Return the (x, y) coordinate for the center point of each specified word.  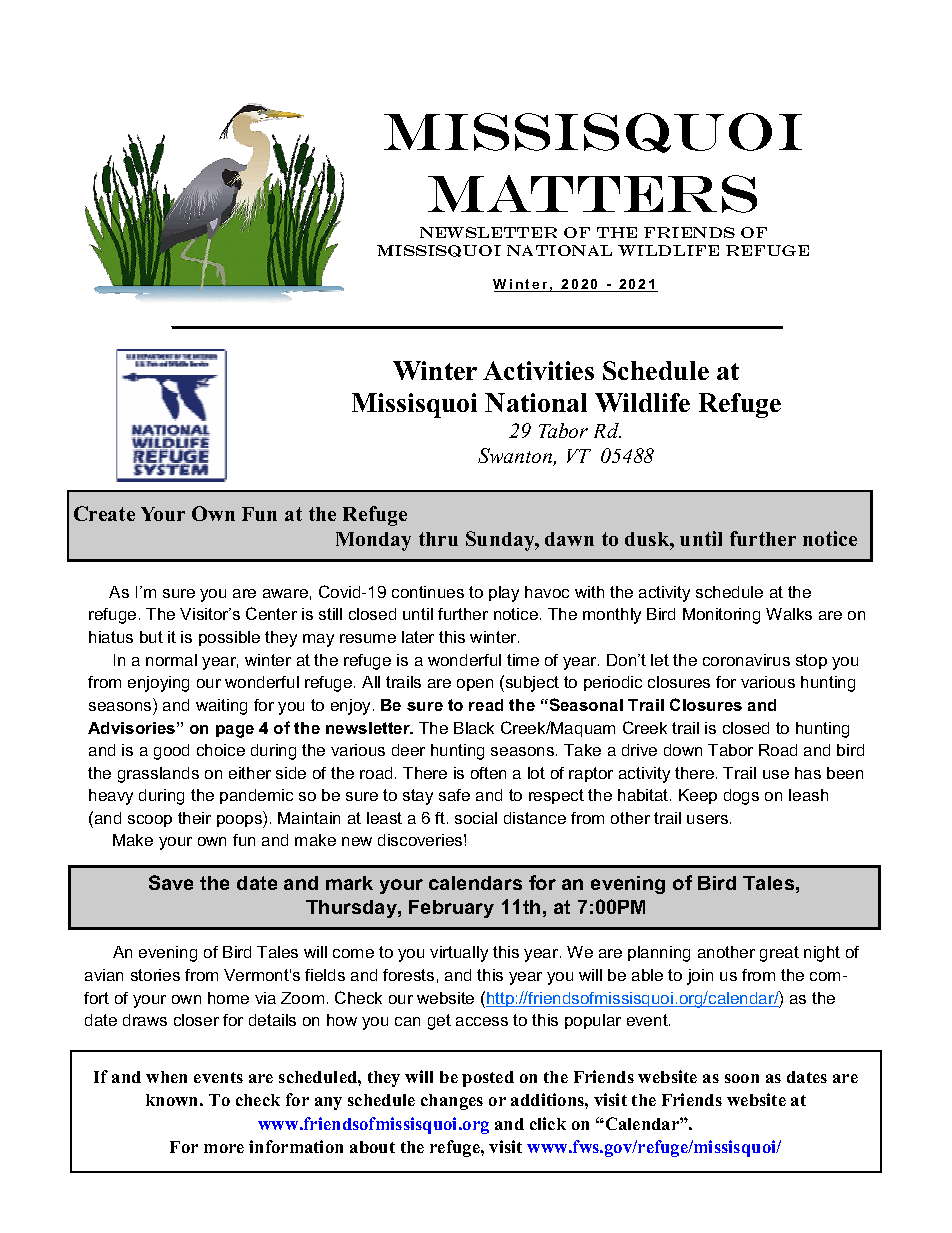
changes (452, 1102)
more (224, 1148)
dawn (569, 539)
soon (742, 1078)
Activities (538, 370)
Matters (592, 194)
